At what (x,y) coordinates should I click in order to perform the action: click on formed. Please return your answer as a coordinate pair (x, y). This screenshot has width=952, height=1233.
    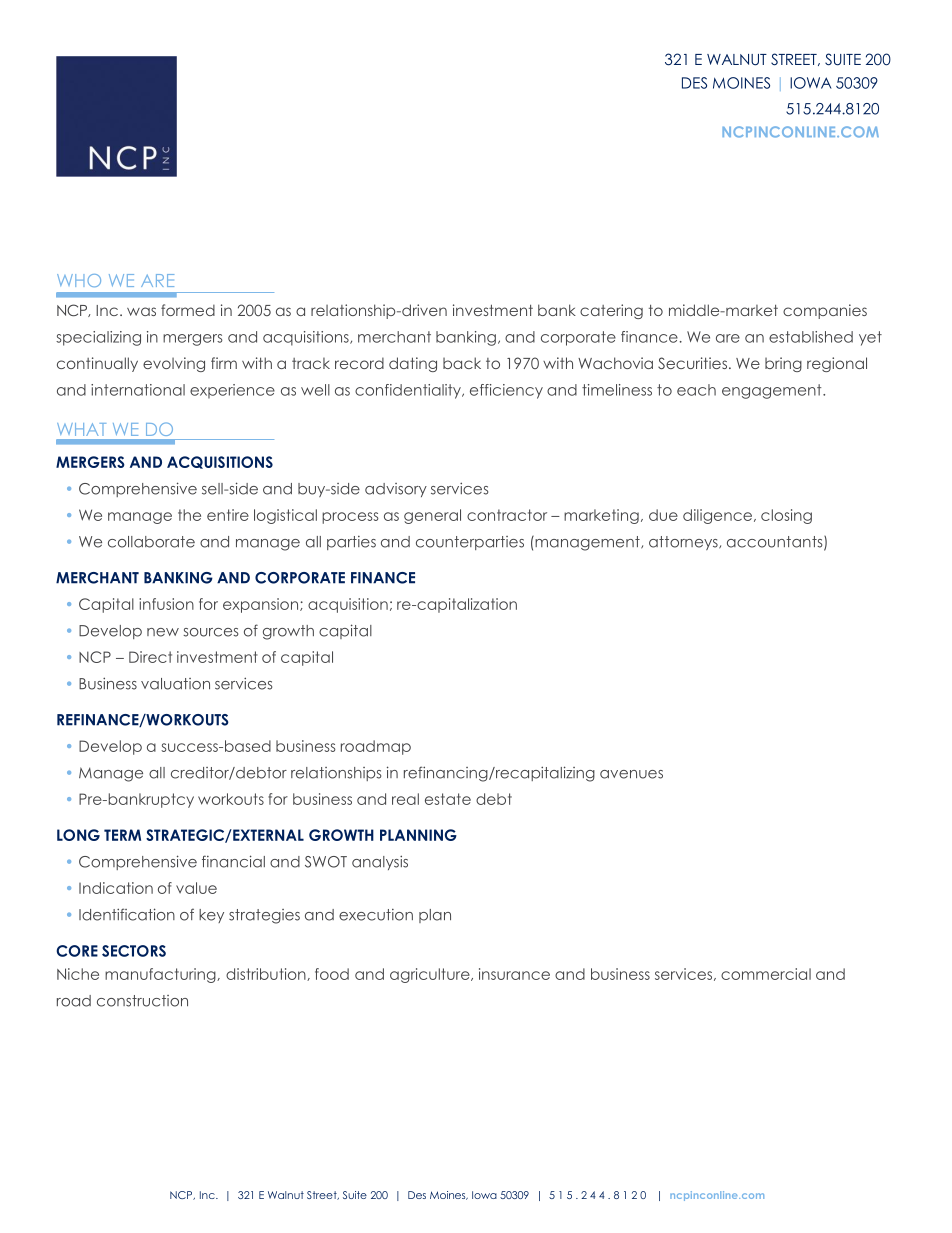
    Looking at the image, I should click on (188, 310).
